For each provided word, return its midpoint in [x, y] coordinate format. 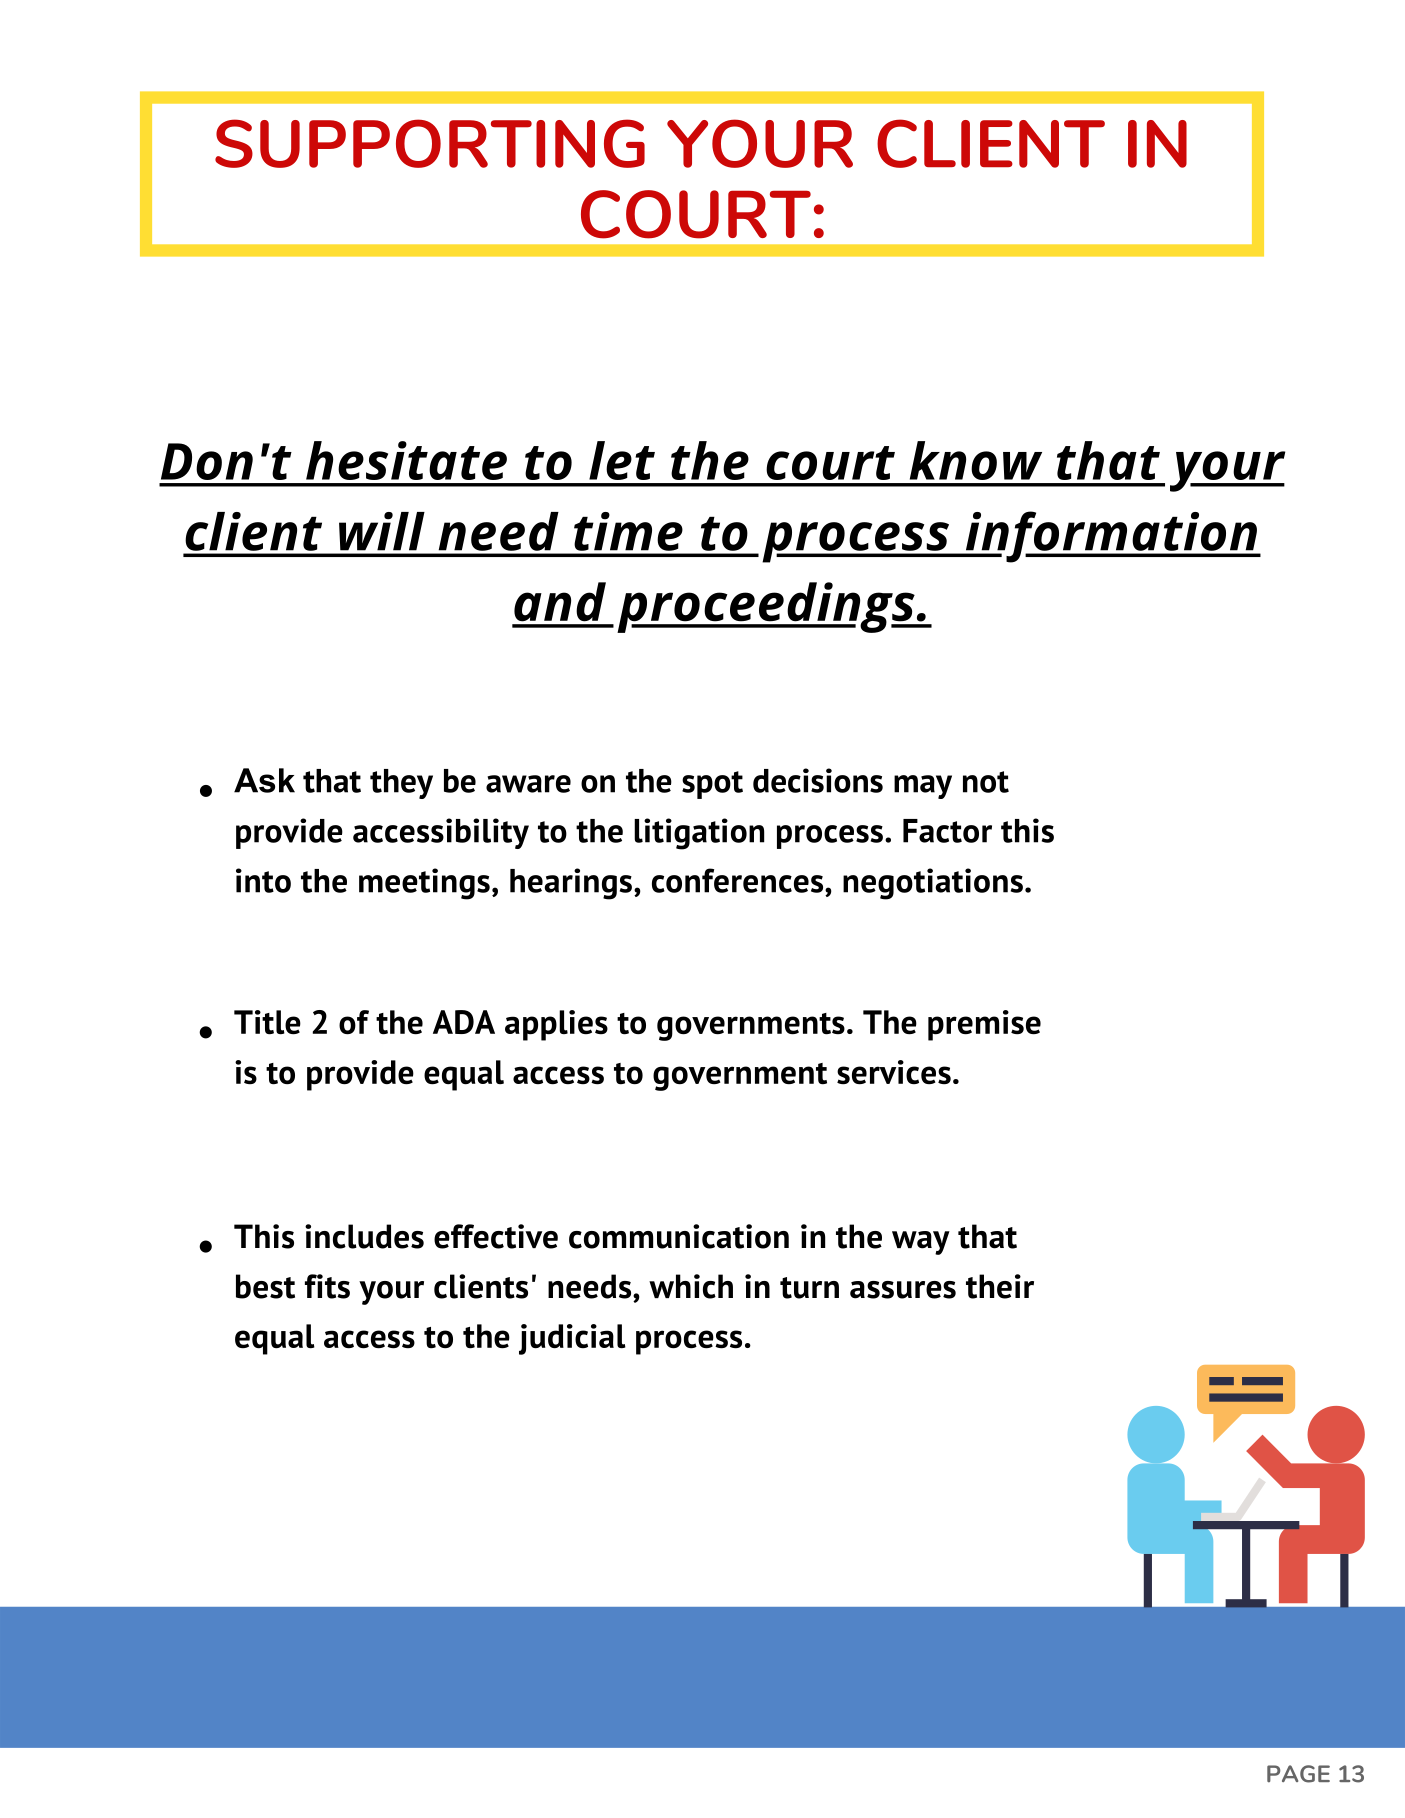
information [1110, 537]
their [1000, 1286]
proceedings [767, 607]
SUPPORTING [430, 143]
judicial [572, 1339]
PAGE [1298, 1774]
